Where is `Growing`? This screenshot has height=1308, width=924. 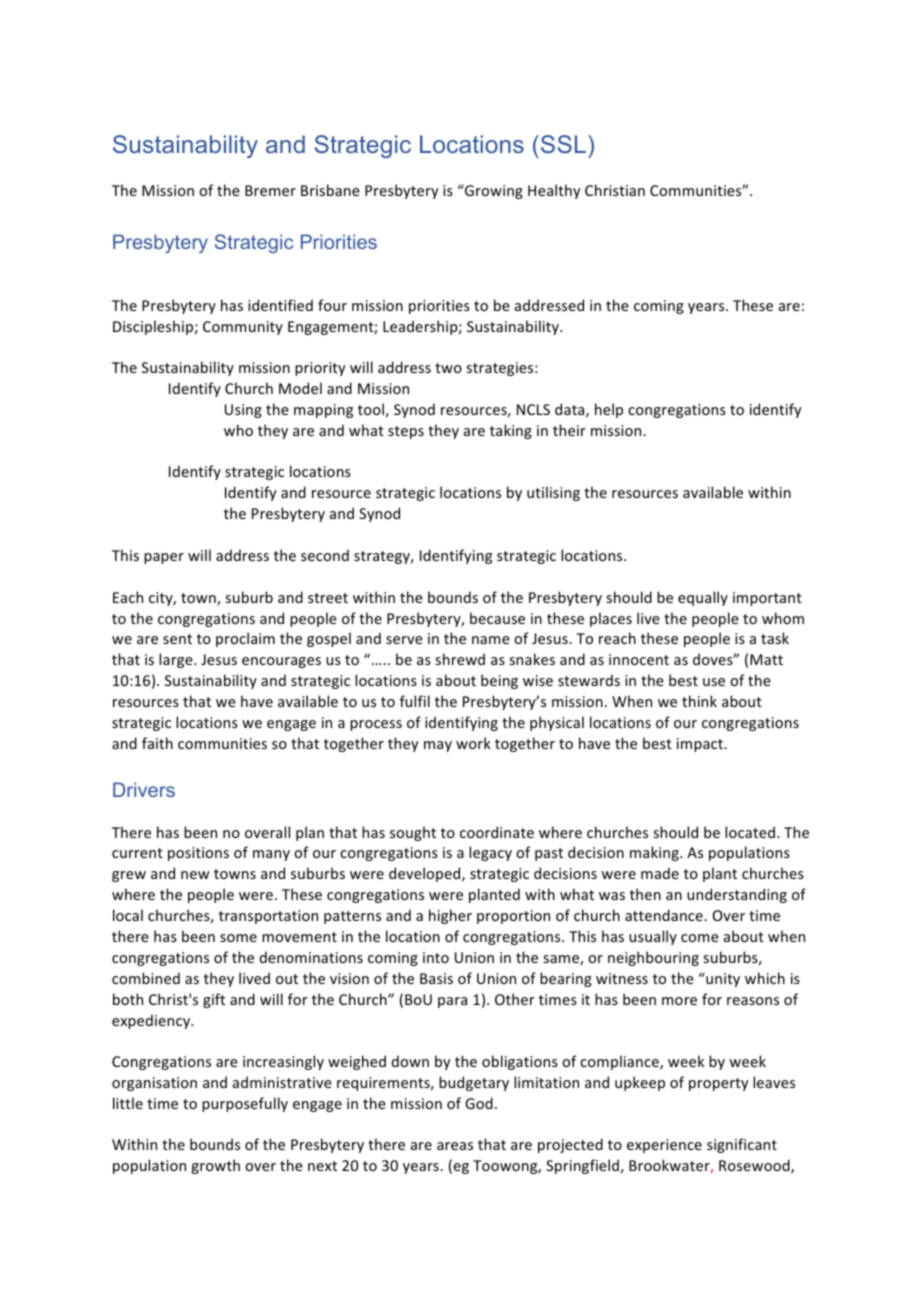
Growing is located at coordinates (493, 191).
